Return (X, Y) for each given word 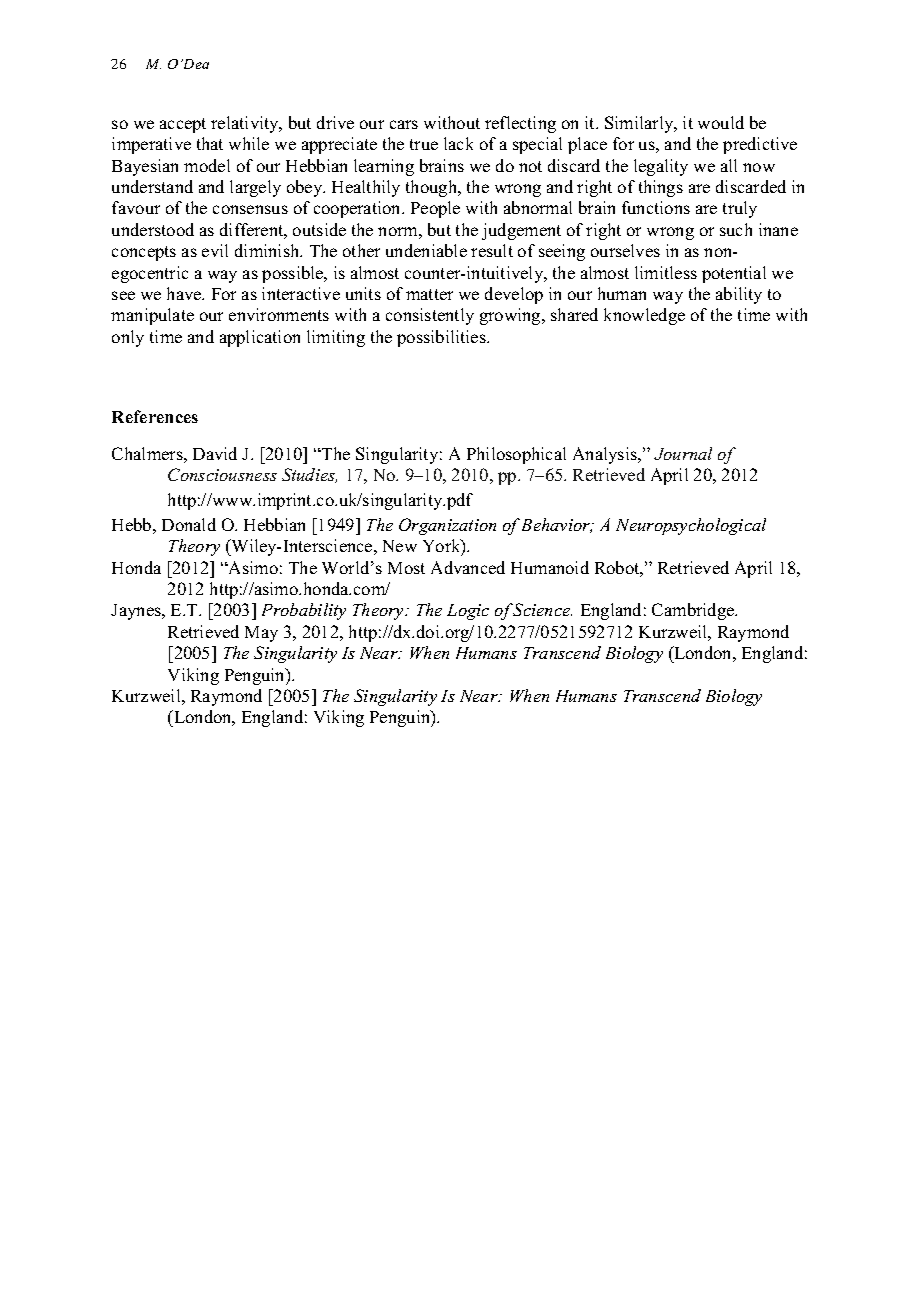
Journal (683, 453)
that (210, 143)
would (721, 122)
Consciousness (222, 474)
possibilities (442, 338)
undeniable (426, 250)
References (155, 416)
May (261, 634)
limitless (666, 272)
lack (458, 143)
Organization (447, 526)
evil (215, 250)
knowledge (644, 316)
